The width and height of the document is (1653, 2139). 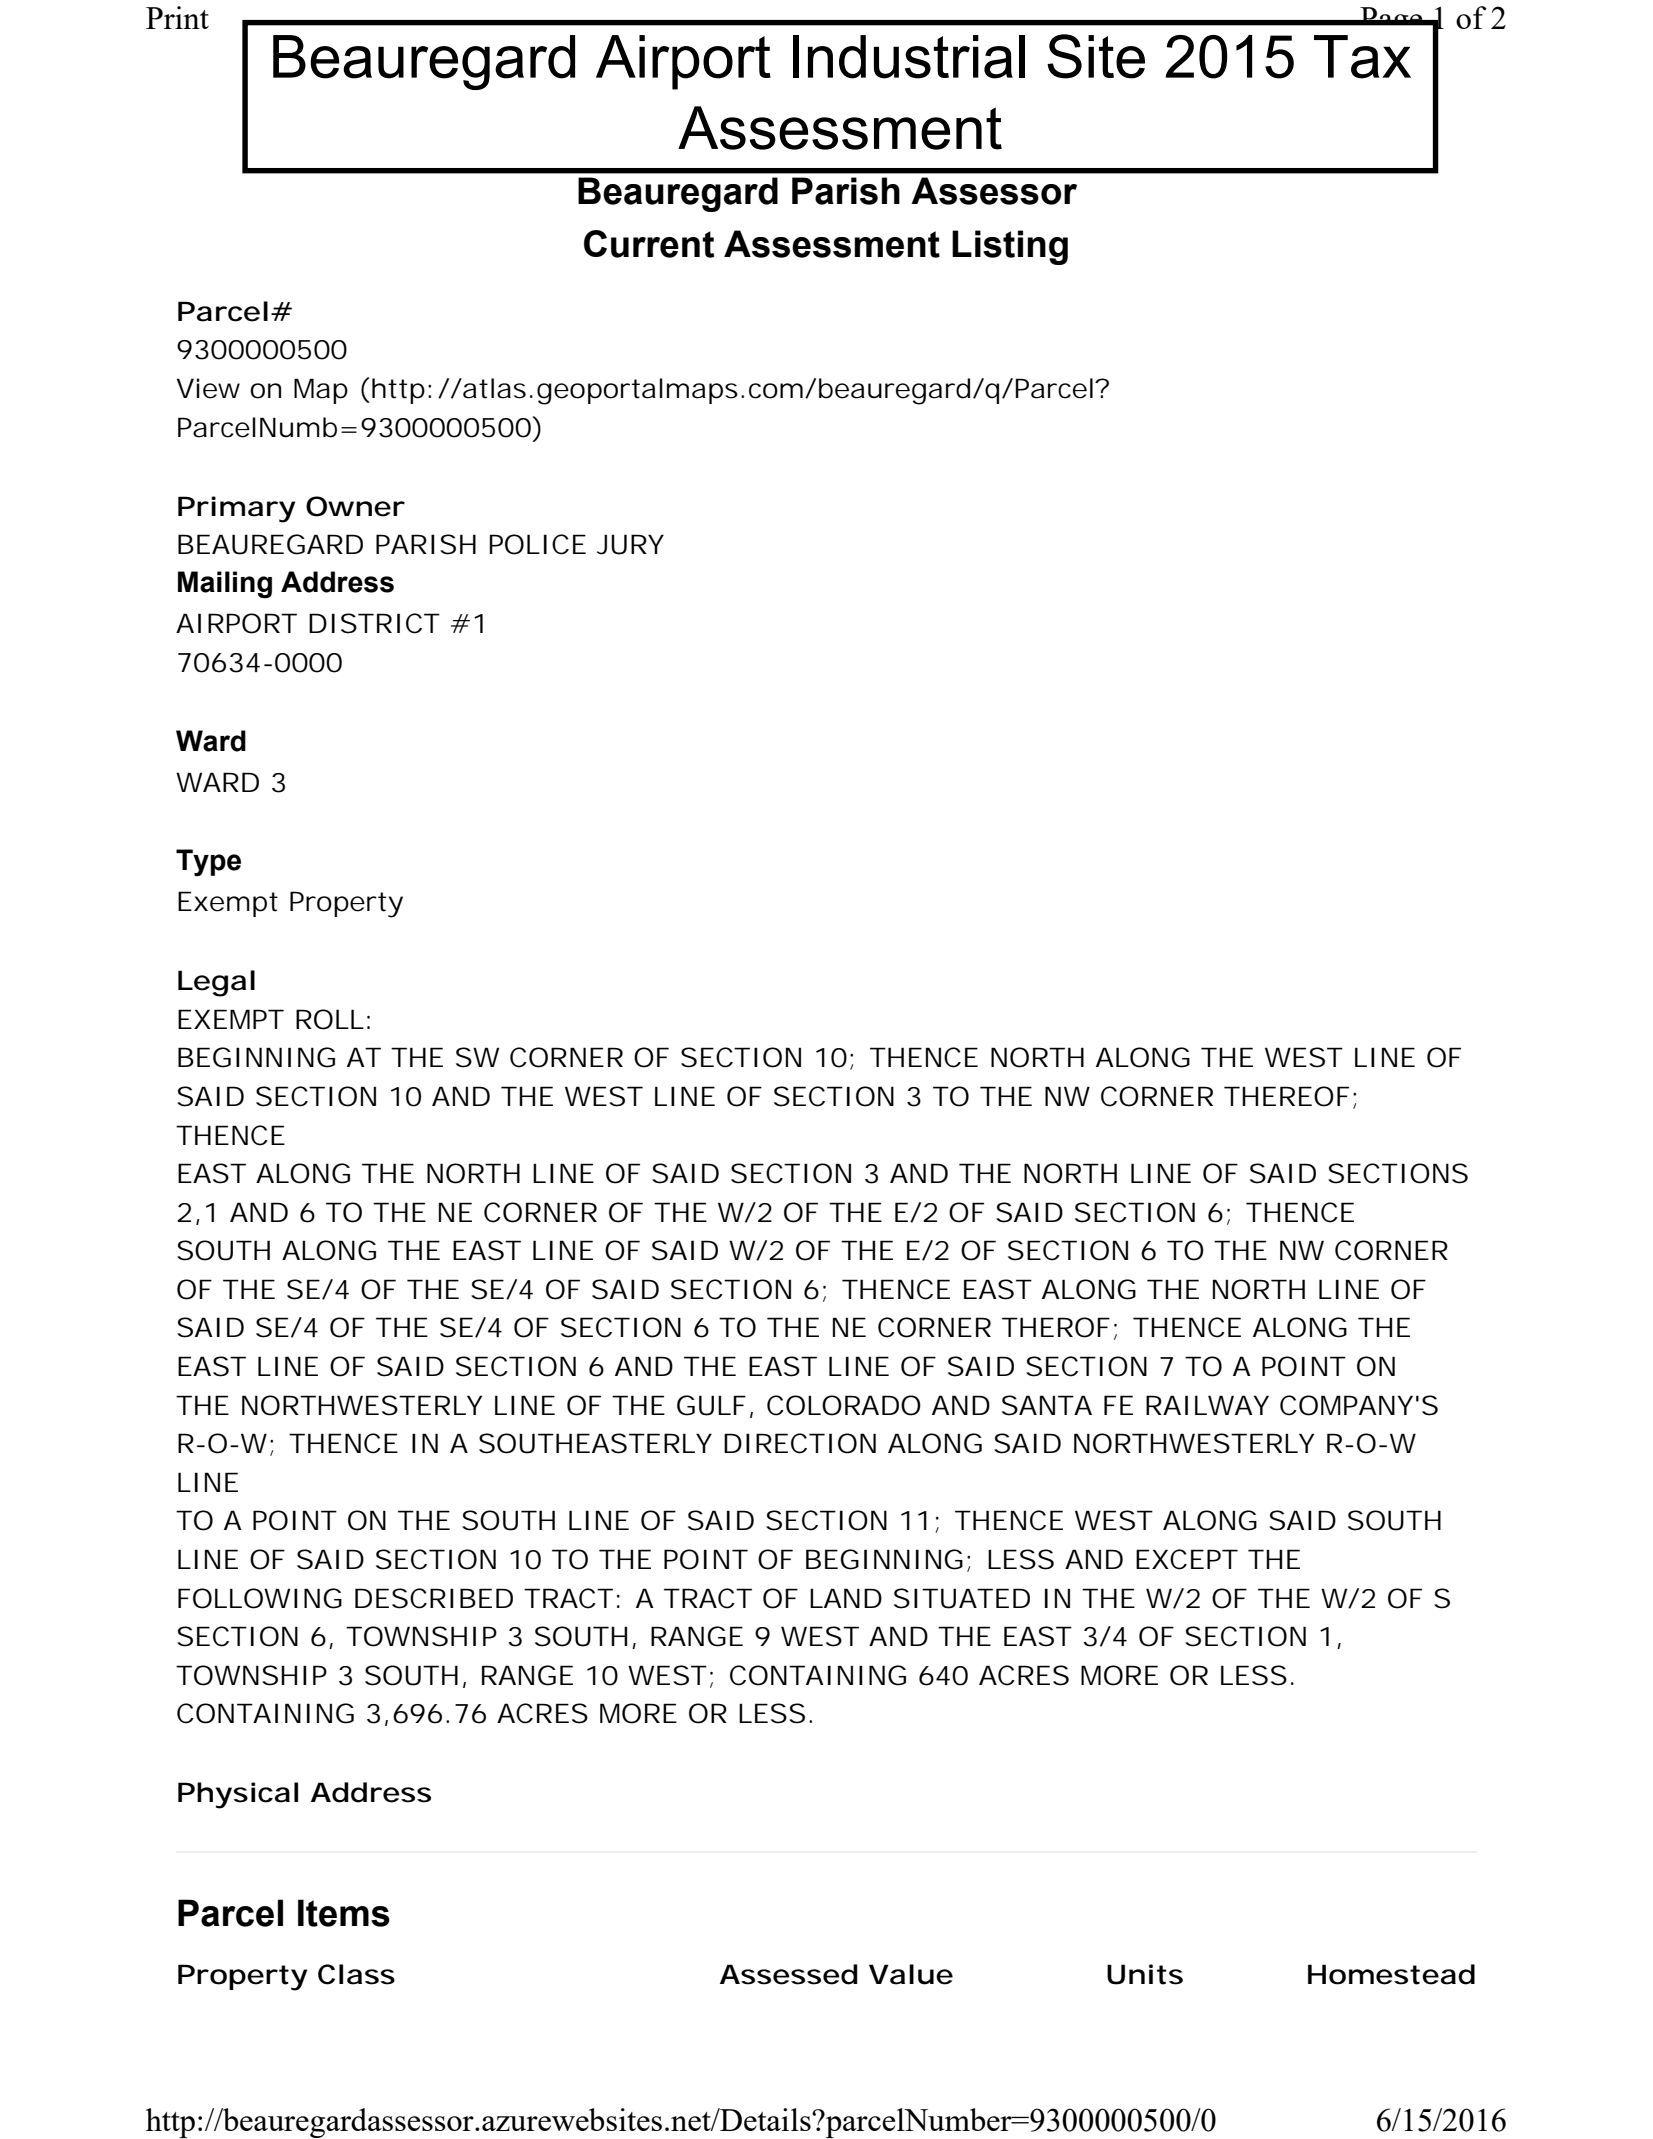 What do you see at coordinates (355, 506) in the document?
I see `Owner` at bounding box center [355, 506].
